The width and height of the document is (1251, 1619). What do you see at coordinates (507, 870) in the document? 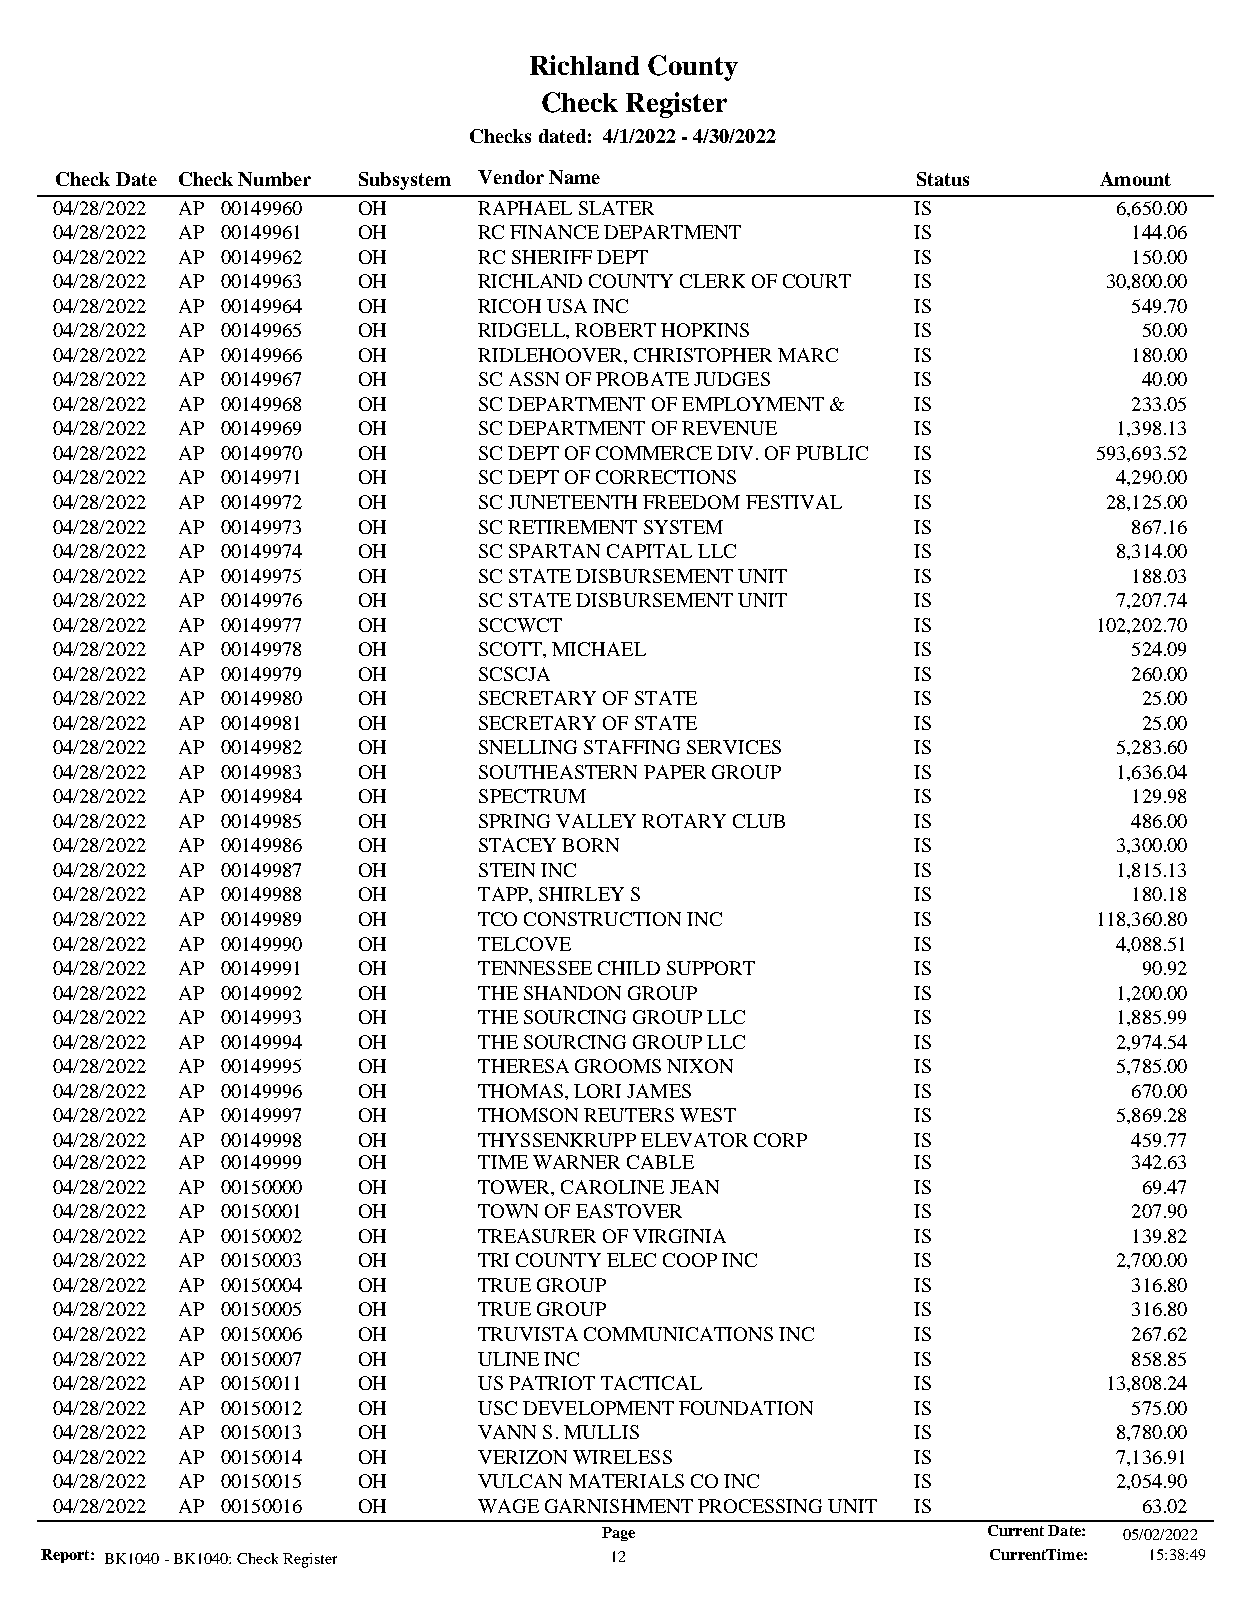
I see `STEIN` at bounding box center [507, 870].
